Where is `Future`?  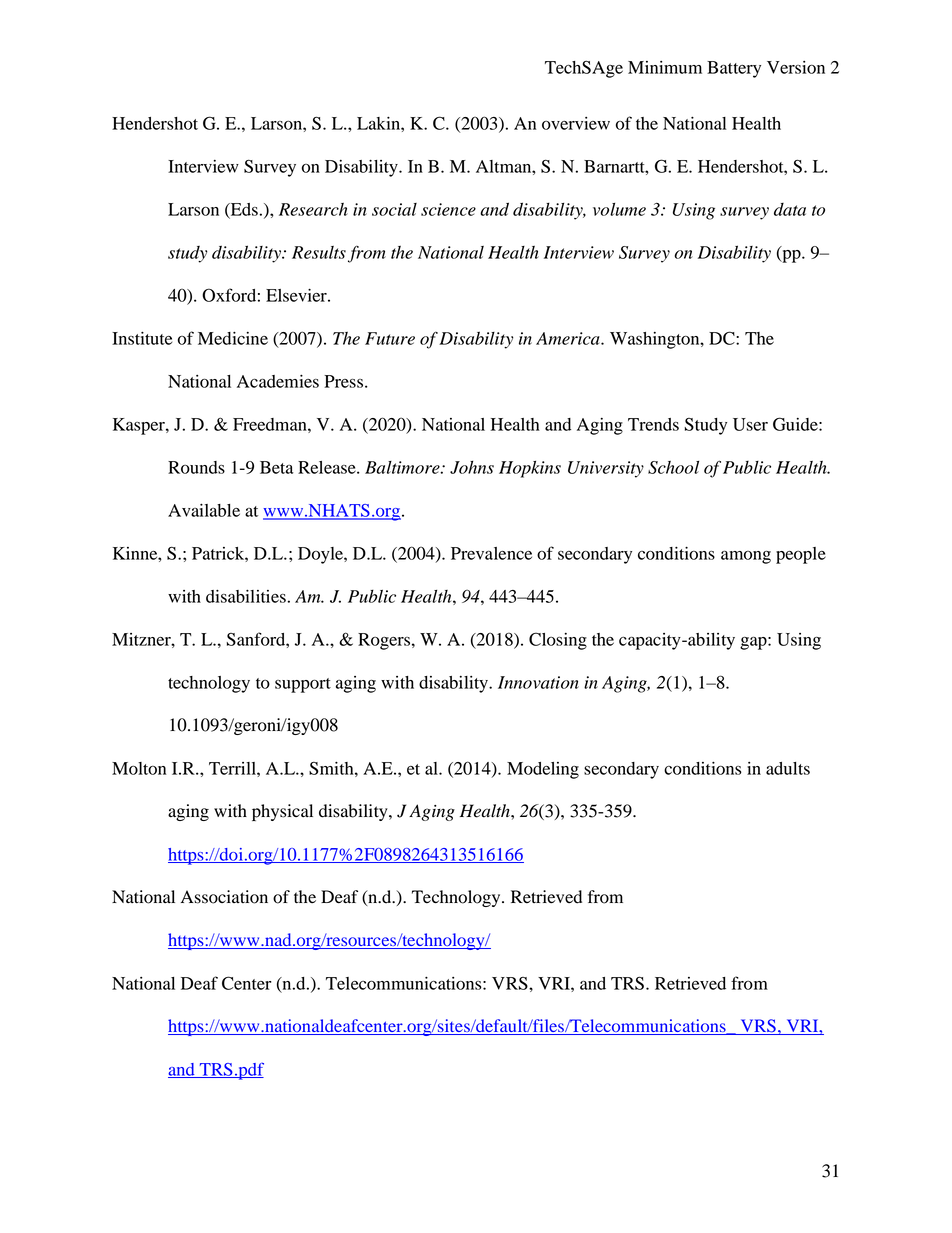 Future is located at coordinates (390, 338).
